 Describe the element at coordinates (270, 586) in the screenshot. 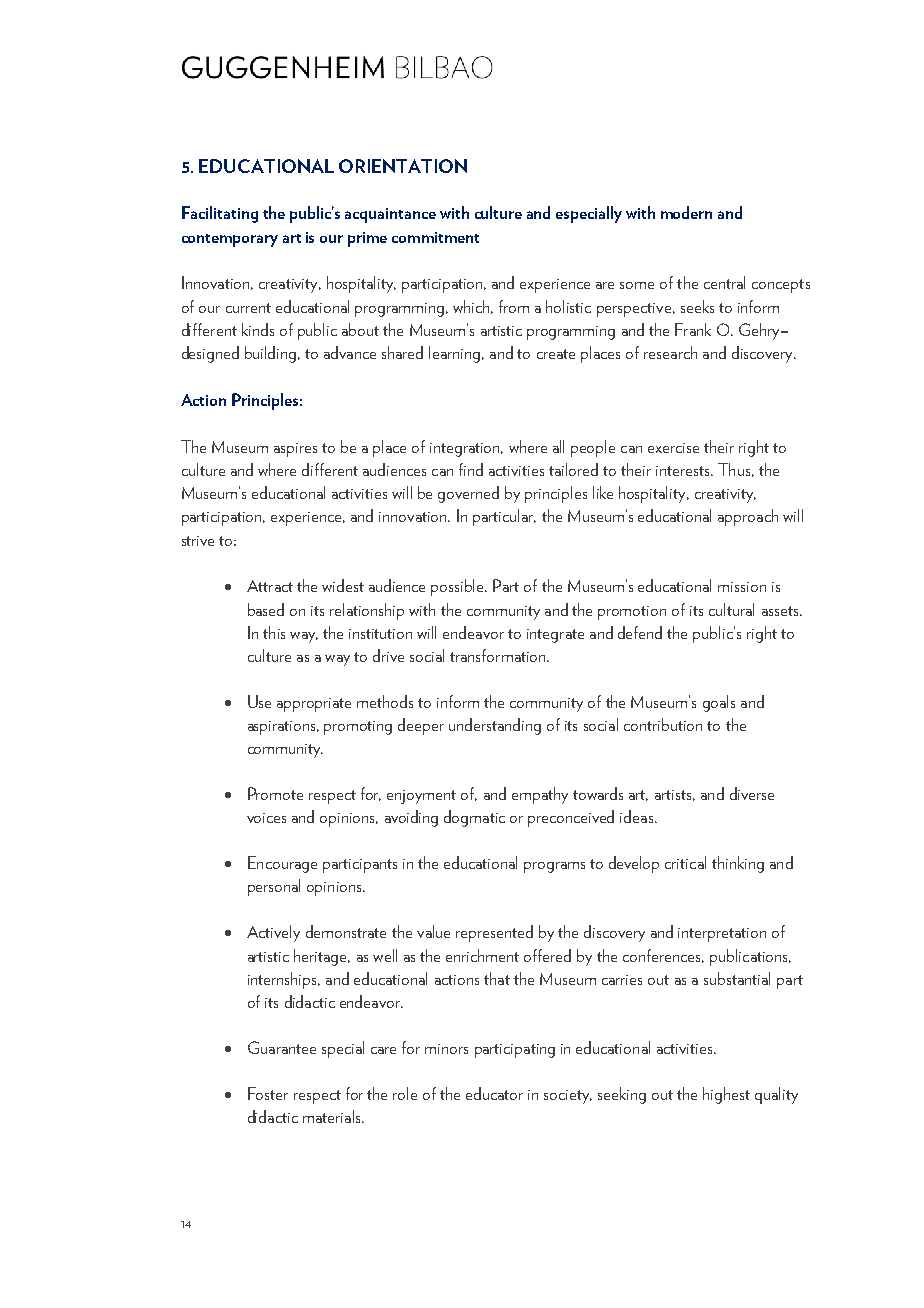

I see `Attract` at that location.
